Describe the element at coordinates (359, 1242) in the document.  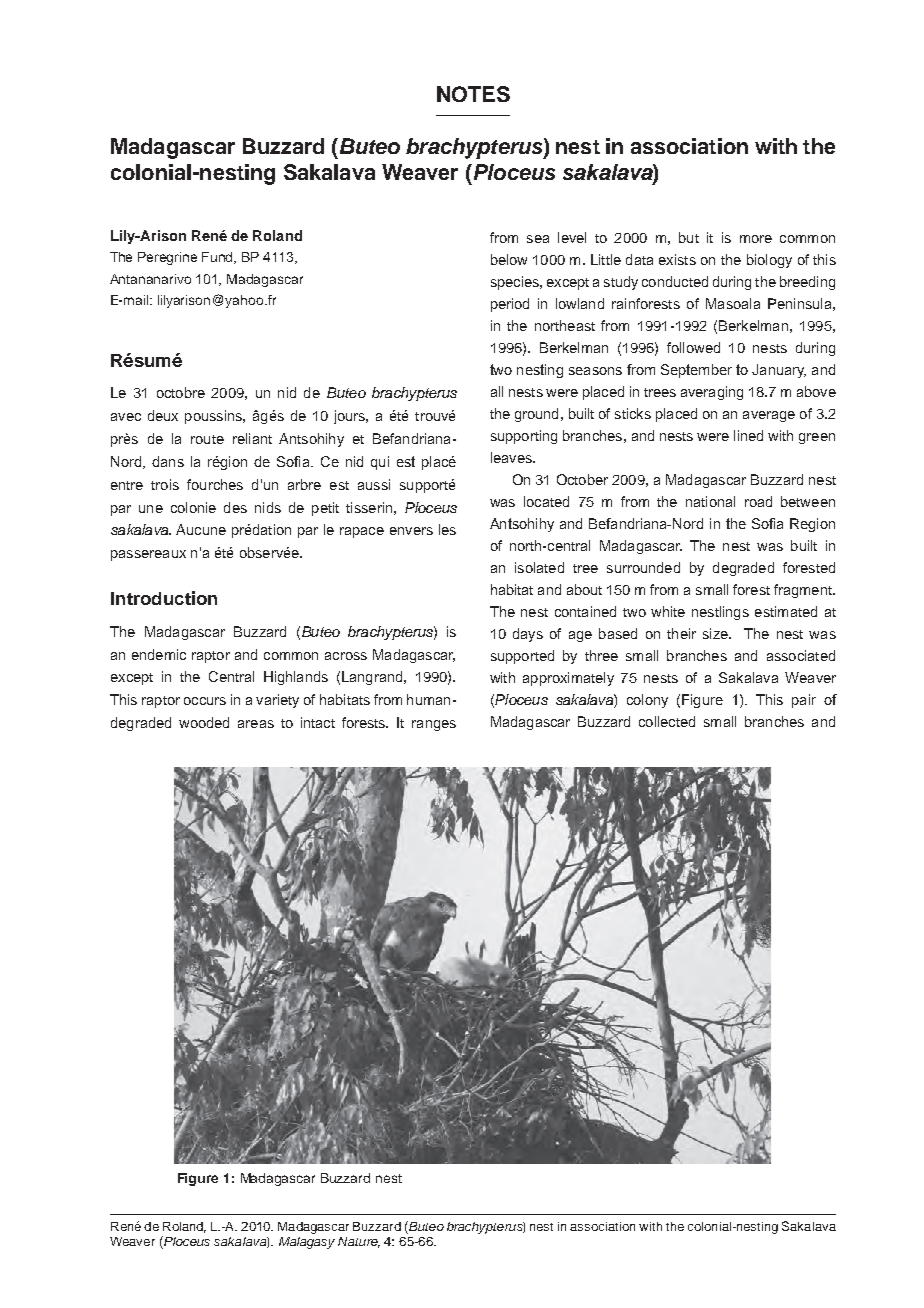
I see `Nature` at that location.
